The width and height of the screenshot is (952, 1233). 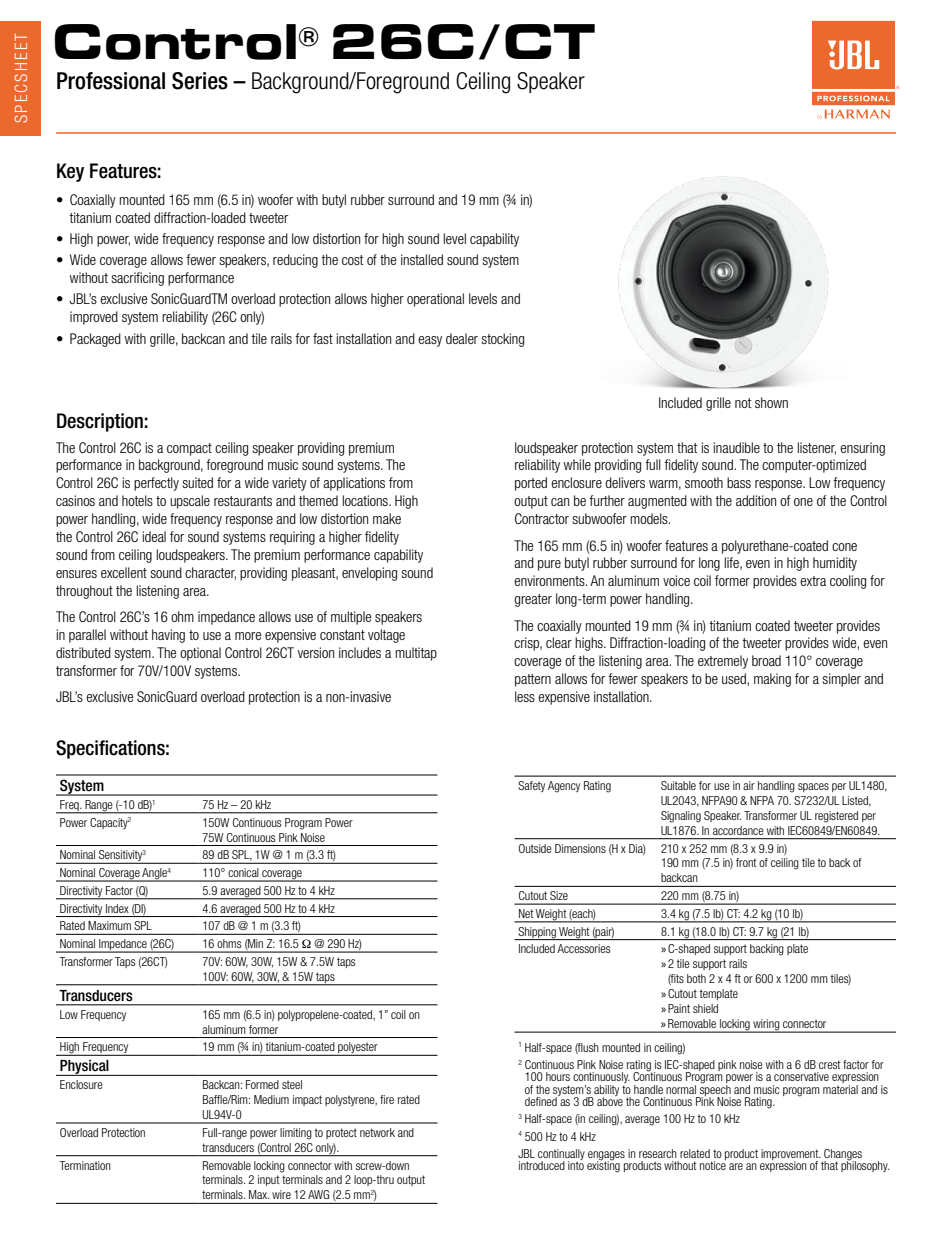 What do you see at coordinates (200, 81) in the screenshot?
I see `Series` at bounding box center [200, 81].
